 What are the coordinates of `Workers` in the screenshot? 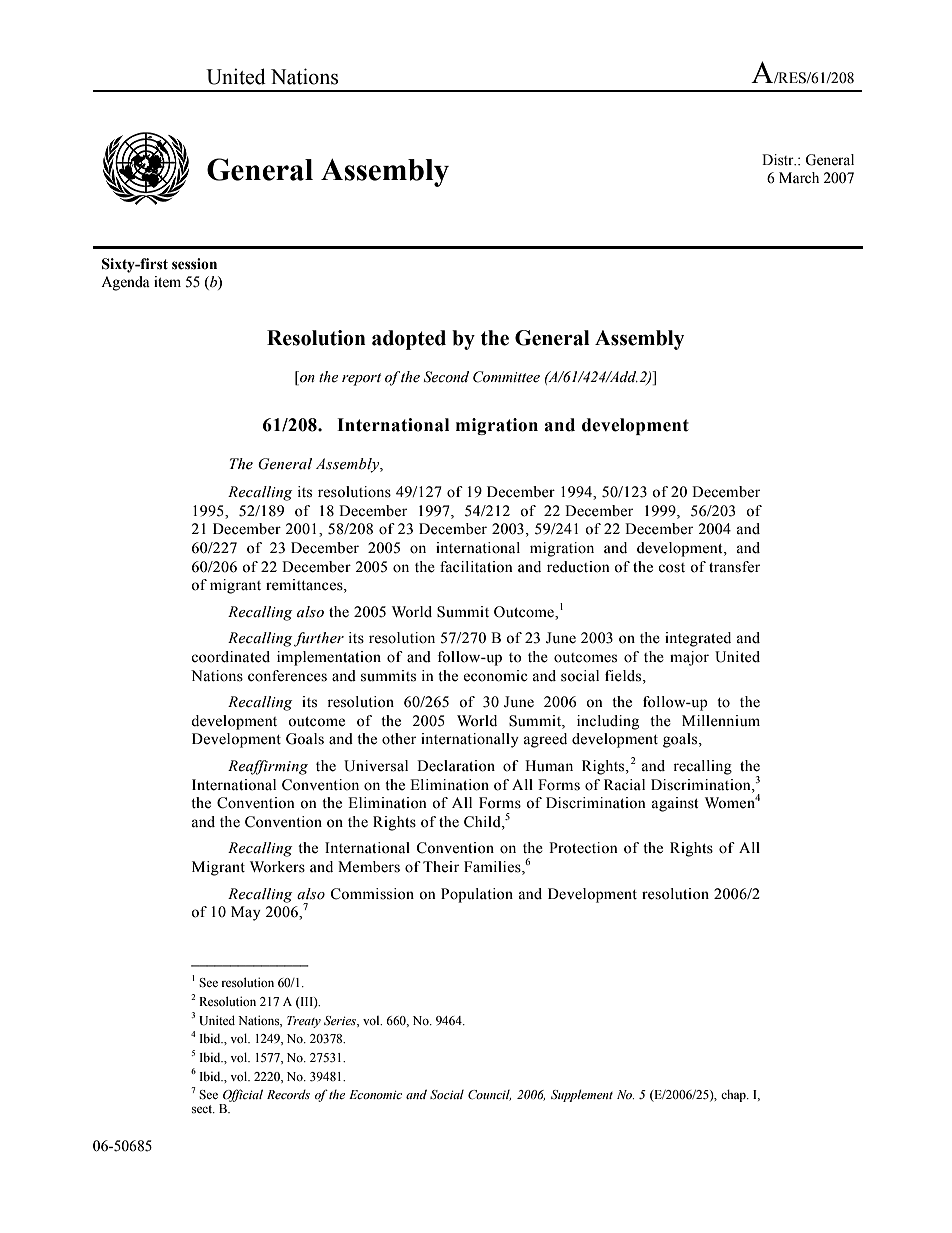 It's located at (277, 867).
